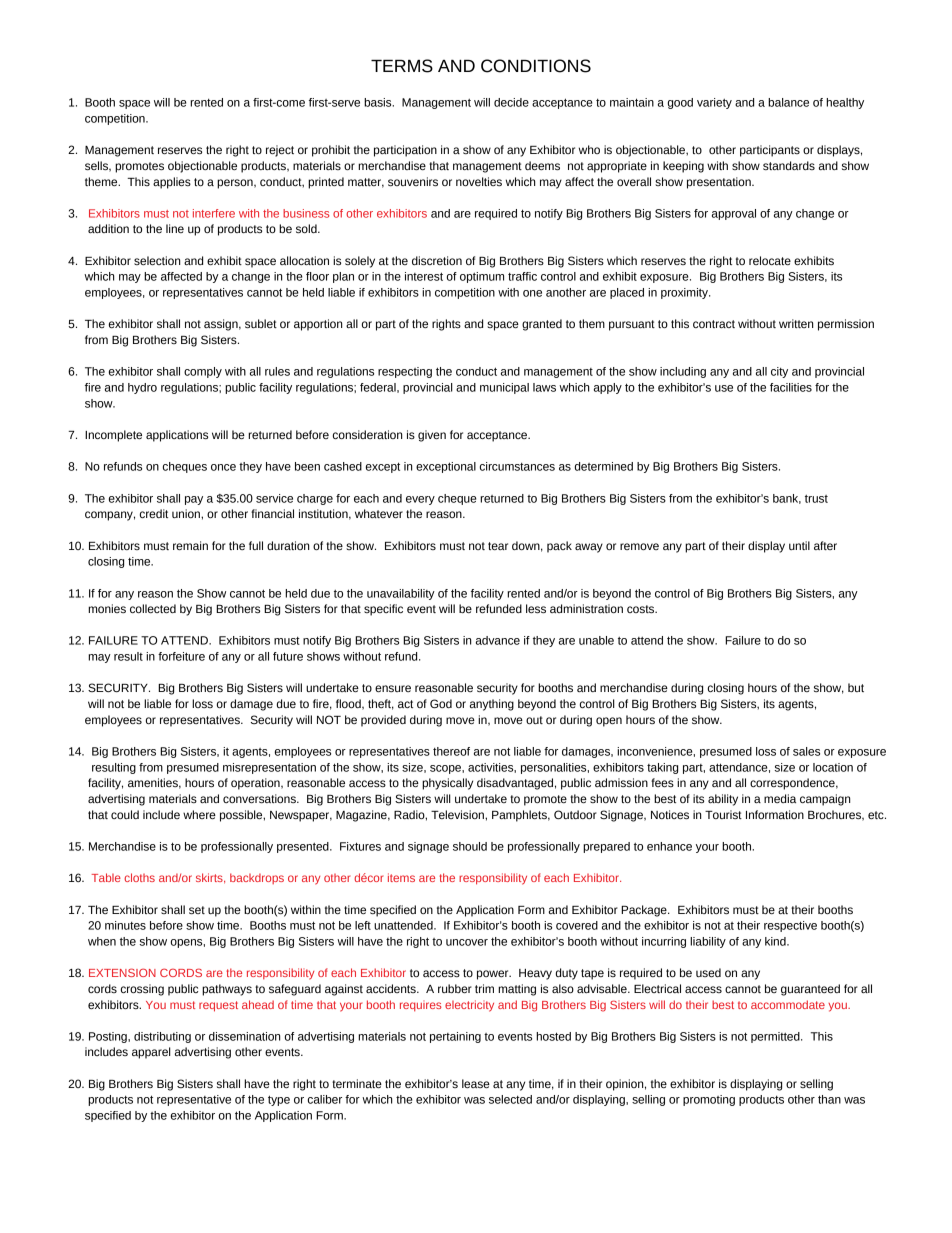 The height and width of the page is (1233, 952). I want to click on tear, so click(498, 546).
